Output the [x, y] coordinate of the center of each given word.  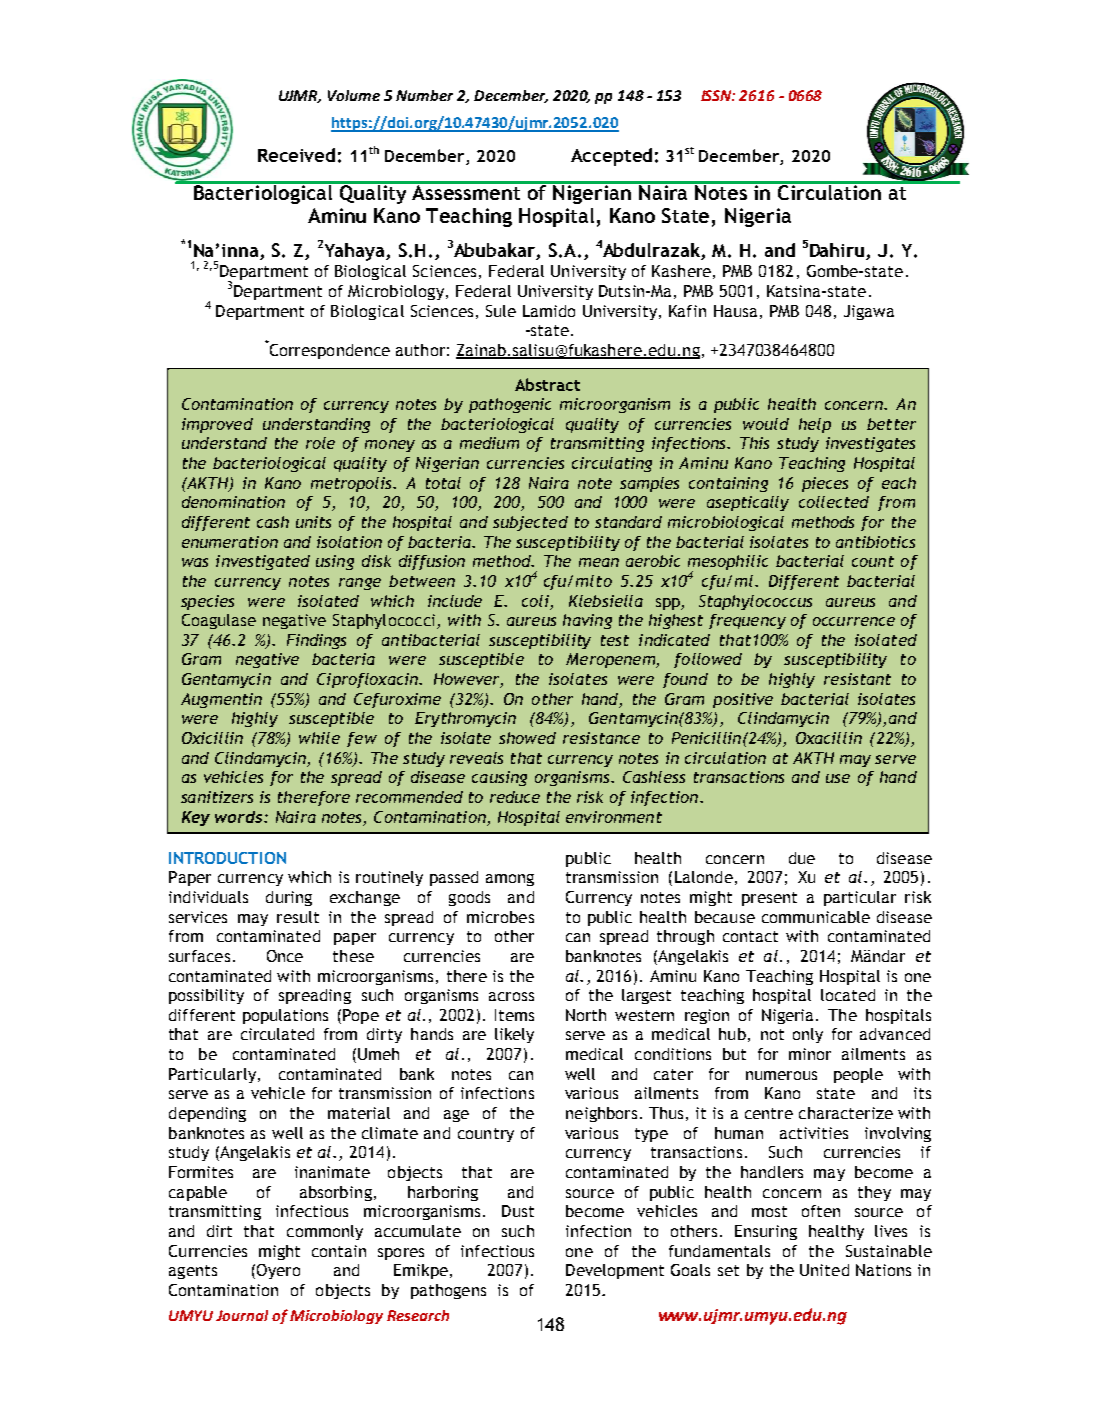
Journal [242, 1315]
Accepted [611, 157]
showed [527, 738]
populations [285, 1016]
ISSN [718, 95]
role [320, 443]
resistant [857, 679]
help [815, 425]
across [511, 996]
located [848, 995]
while [319, 738]
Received [296, 155]
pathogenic [510, 405]
